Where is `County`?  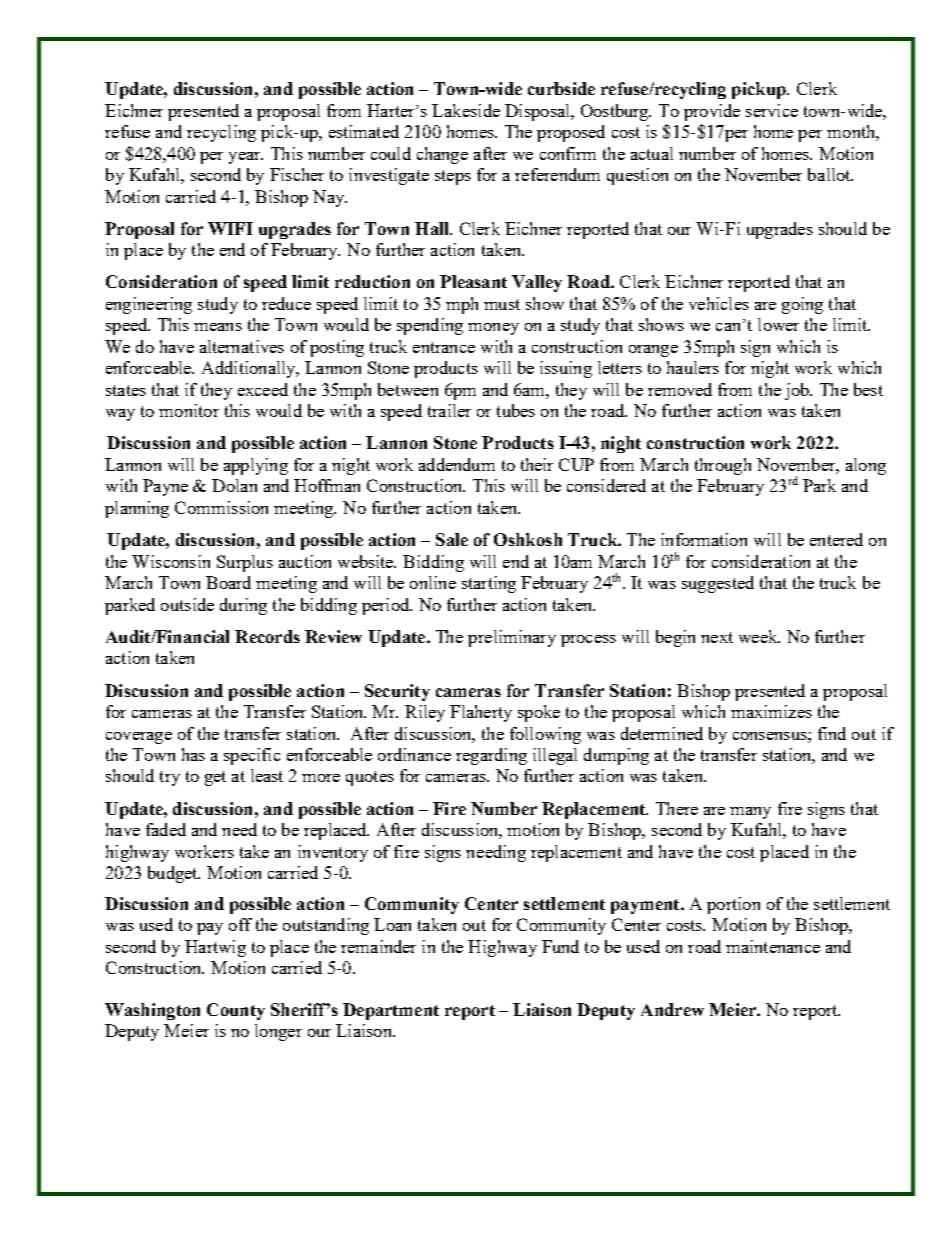 County is located at coordinates (236, 1011).
